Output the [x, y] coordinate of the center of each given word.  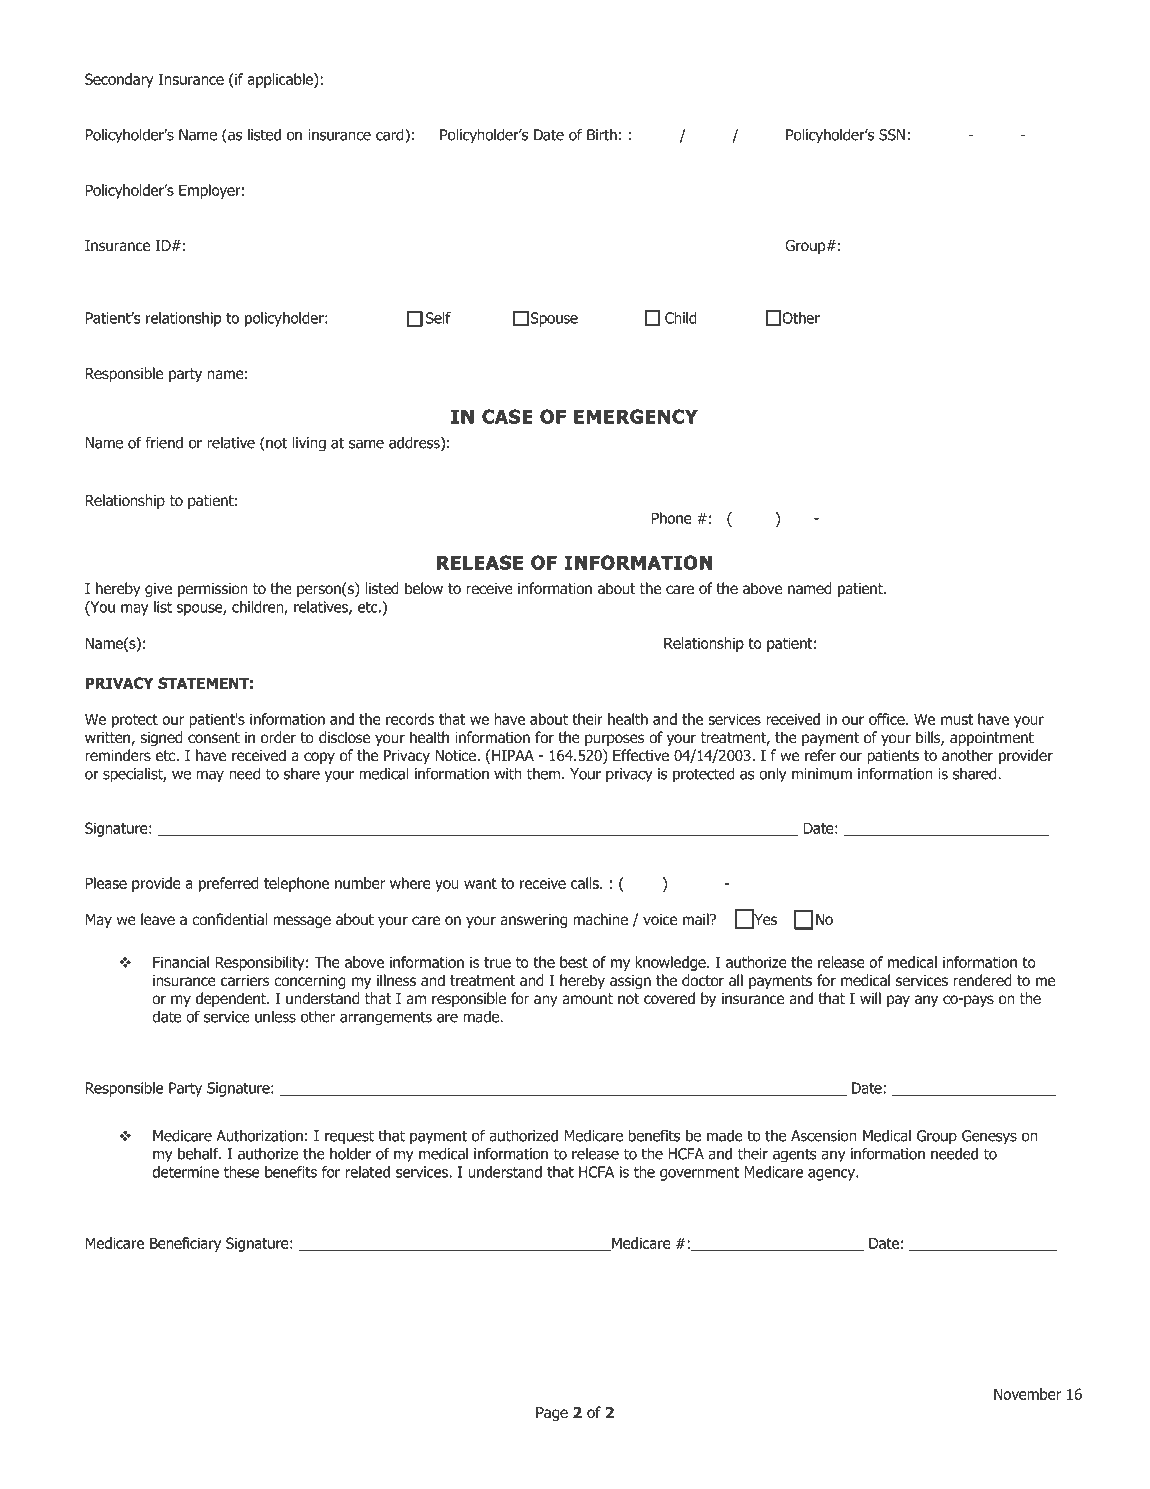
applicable [281, 80]
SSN [892, 135]
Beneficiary [185, 1244]
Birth [602, 134]
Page [552, 1414]
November [1027, 1394]
